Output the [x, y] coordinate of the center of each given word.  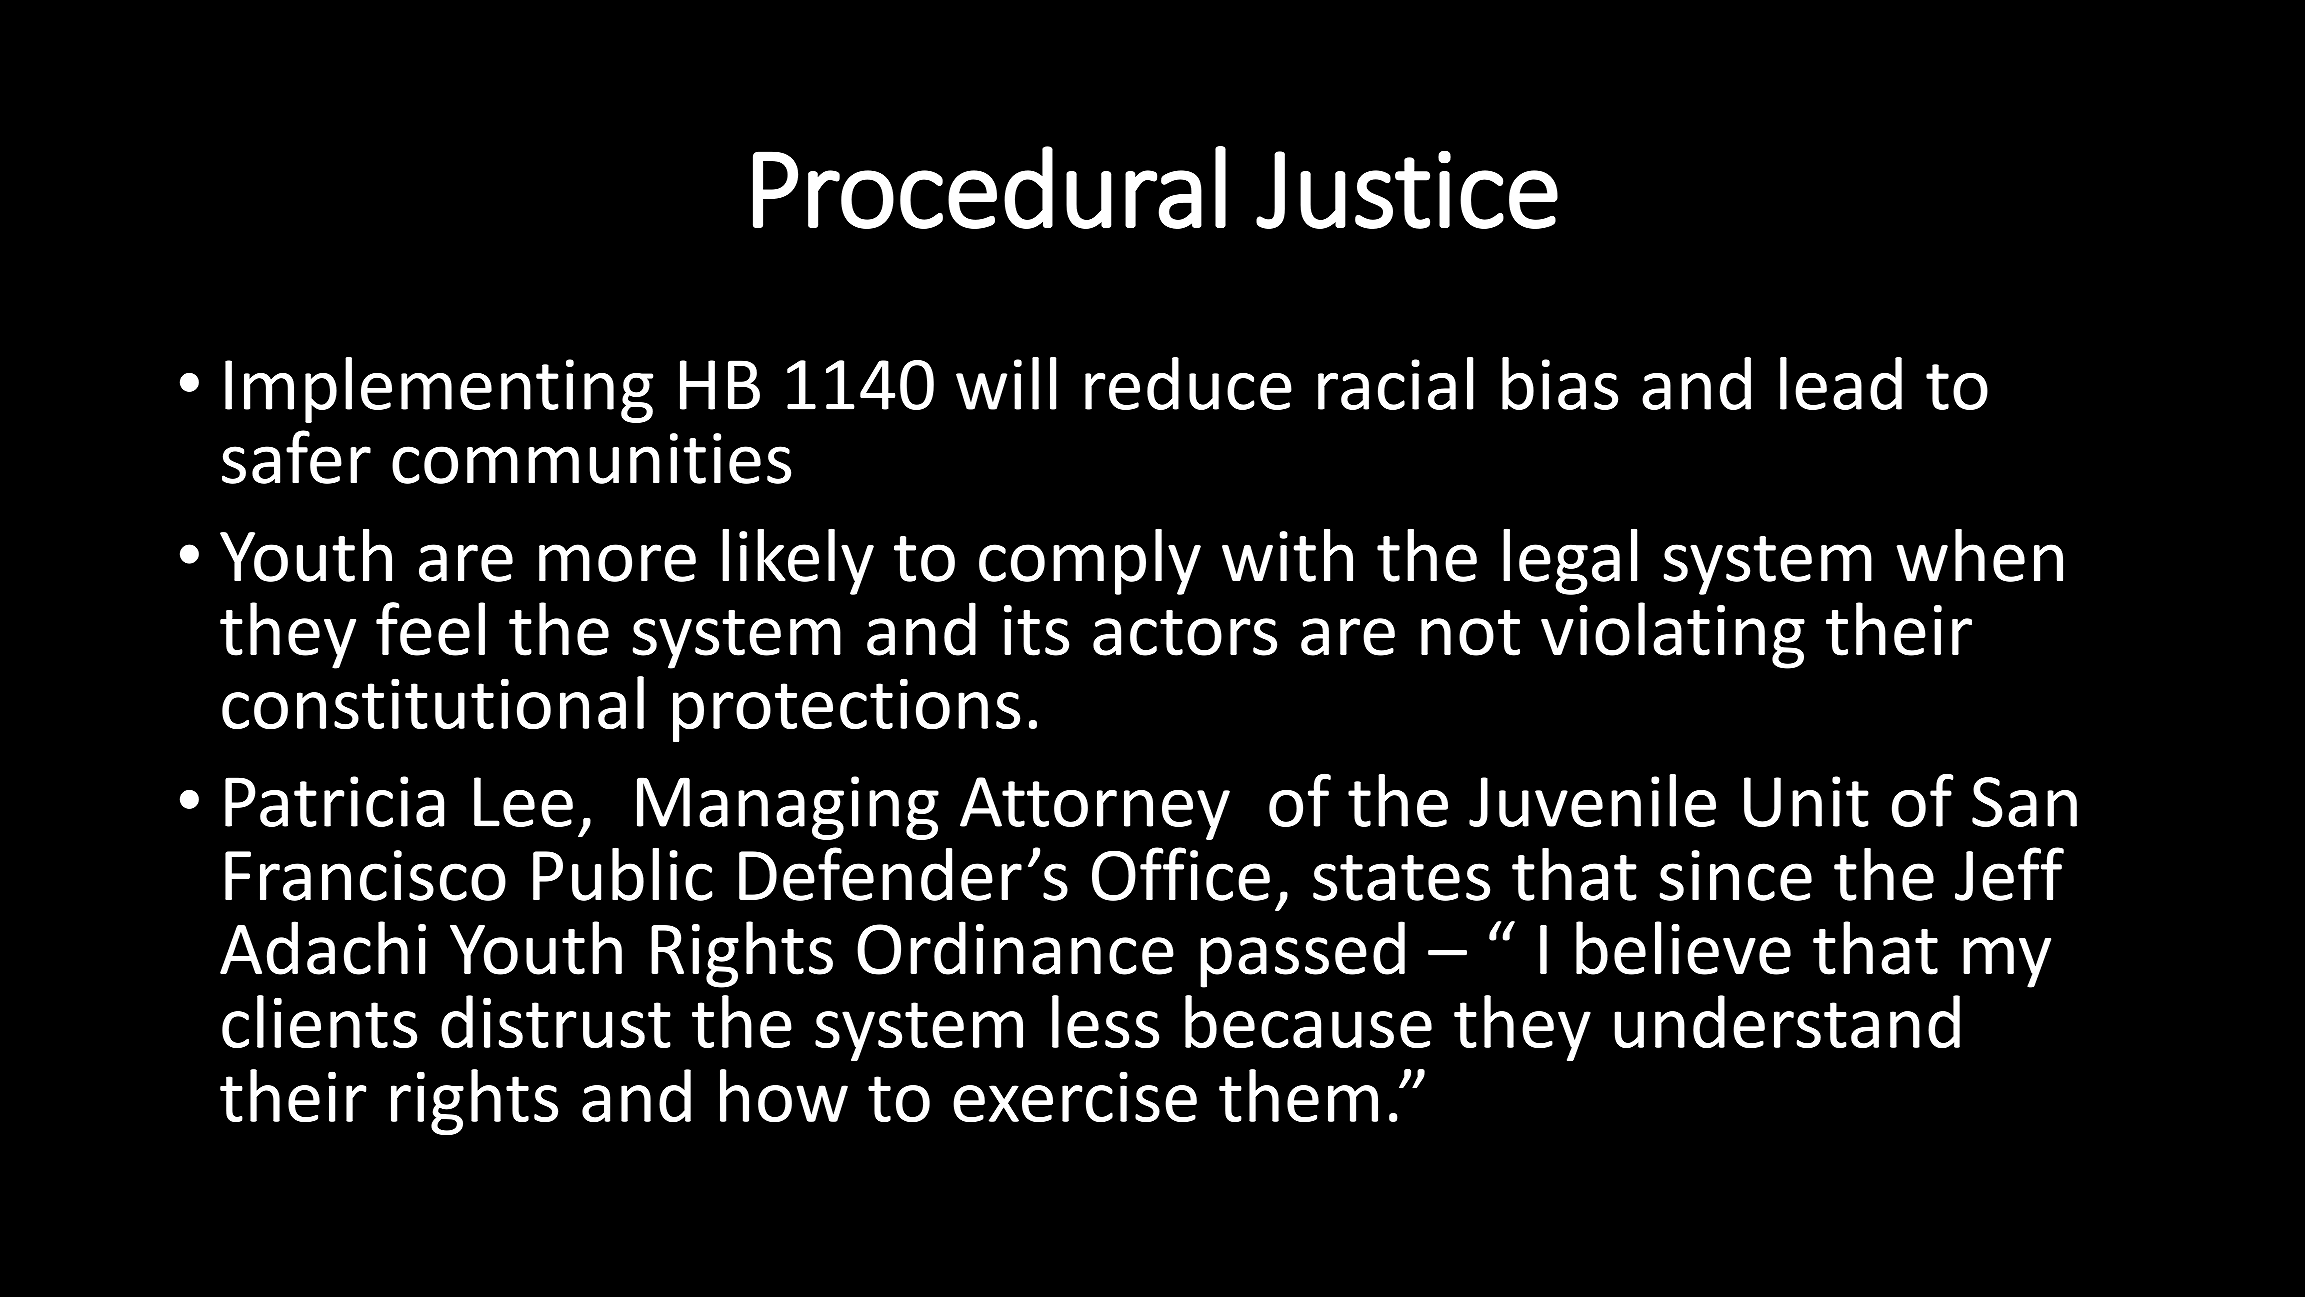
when [1979, 555]
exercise [1075, 1097]
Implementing [439, 390]
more [617, 563]
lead [1841, 383]
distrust [556, 1022]
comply [1090, 561]
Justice [1407, 190]
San [2024, 802]
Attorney [1095, 808]
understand [1787, 1022]
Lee [523, 802]
